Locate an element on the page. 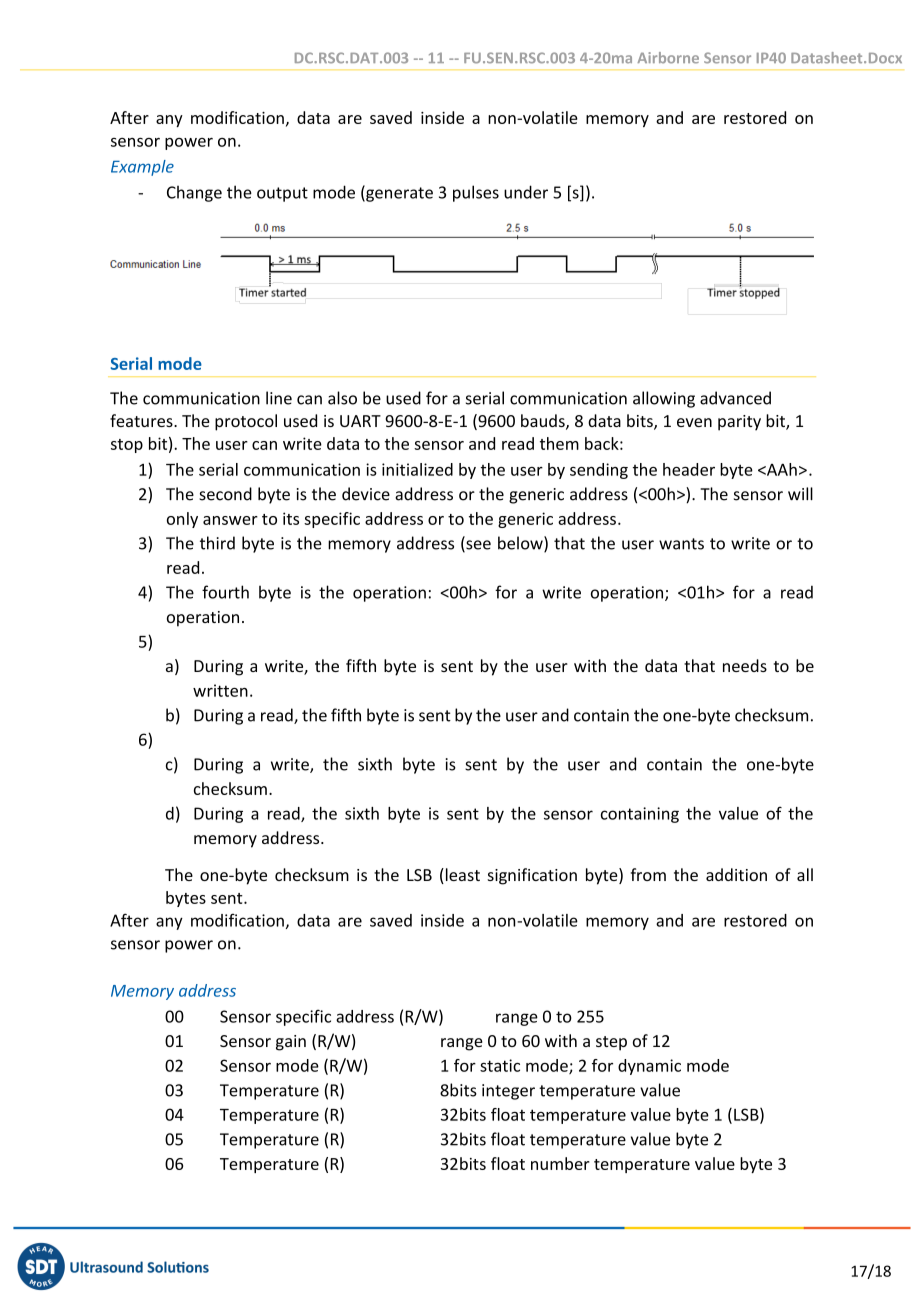  pulses is located at coordinates (476, 193).
